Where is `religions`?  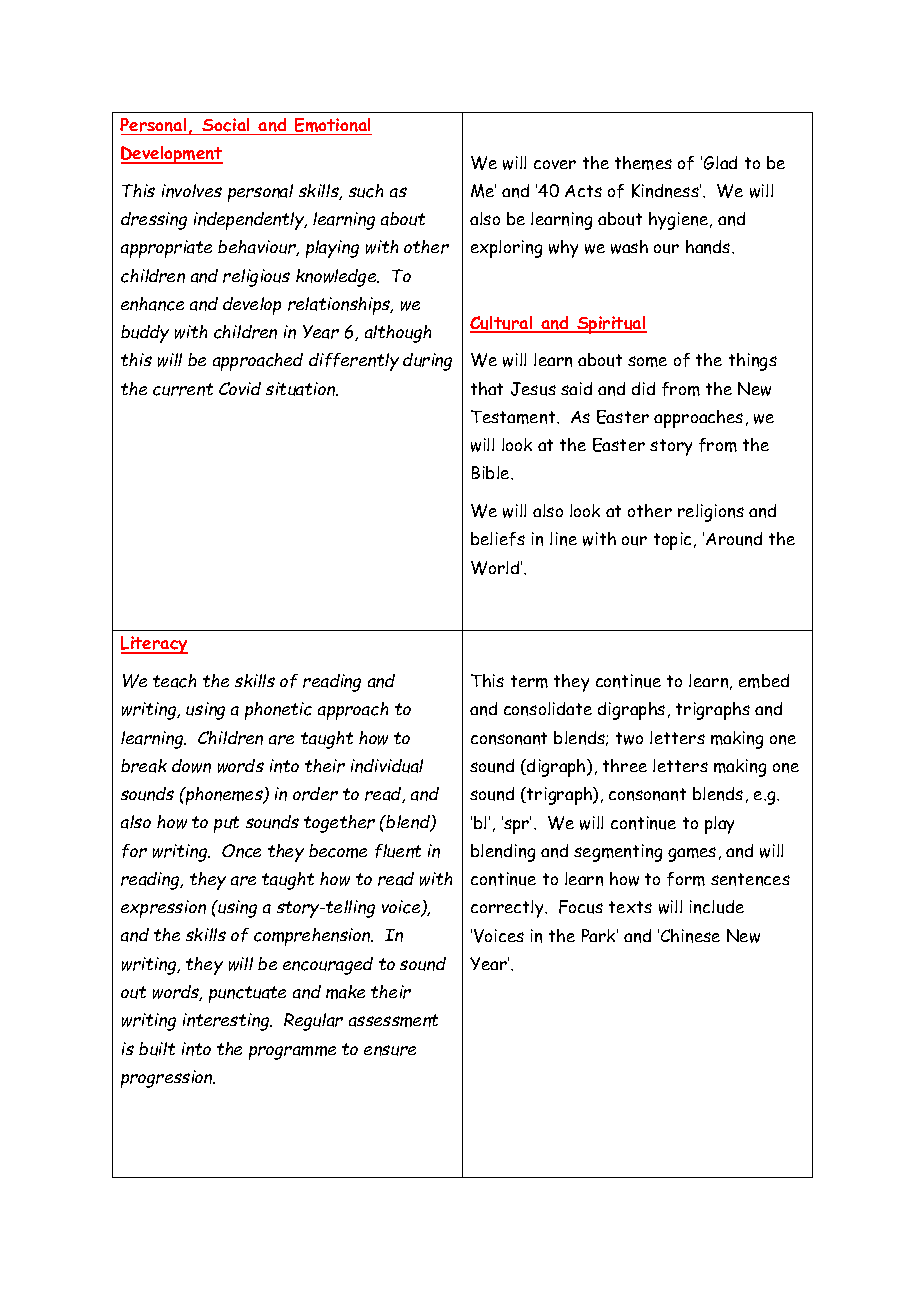 religions is located at coordinates (711, 513).
